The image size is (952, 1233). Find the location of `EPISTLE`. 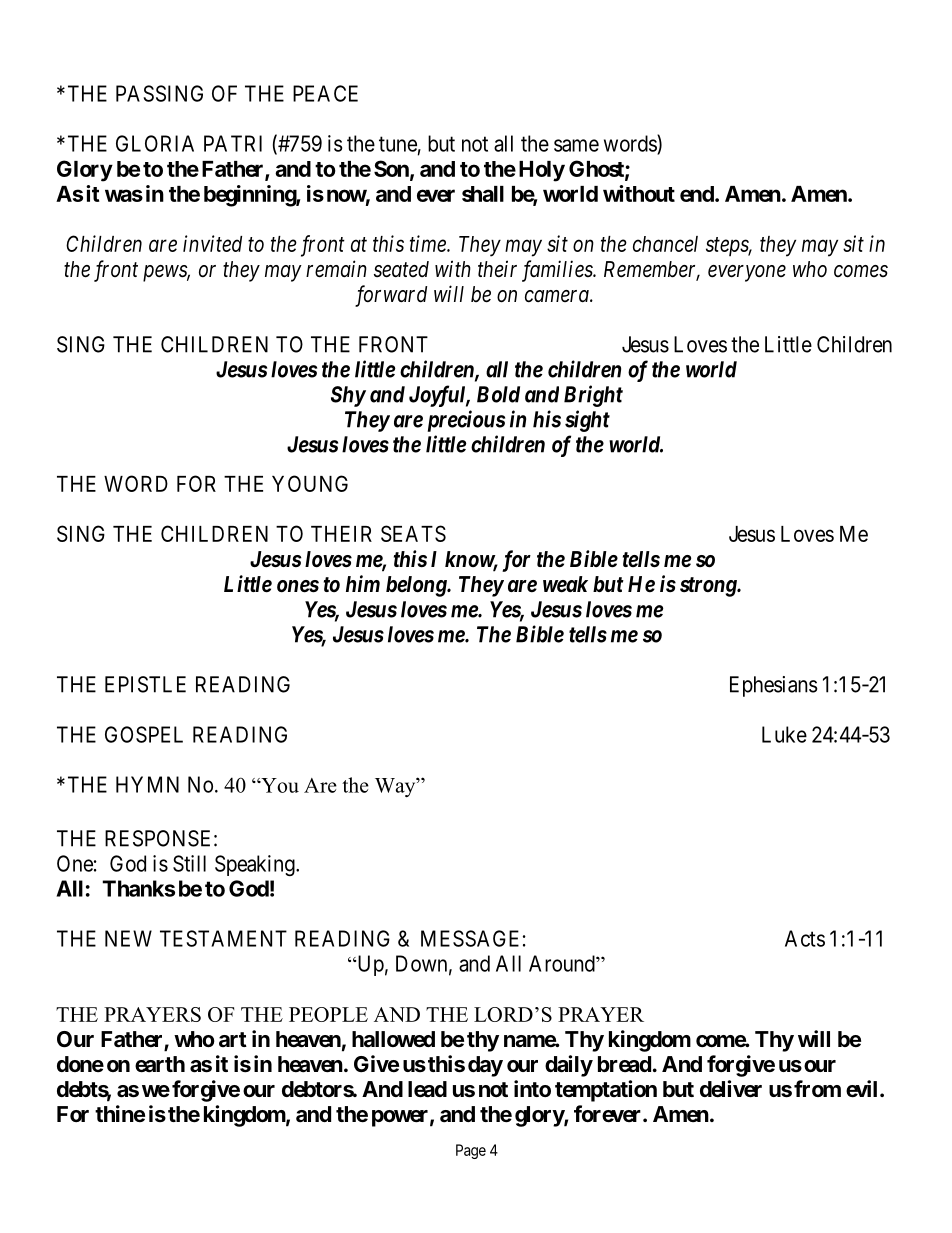

EPISTLE is located at coordinates (145, 684).
